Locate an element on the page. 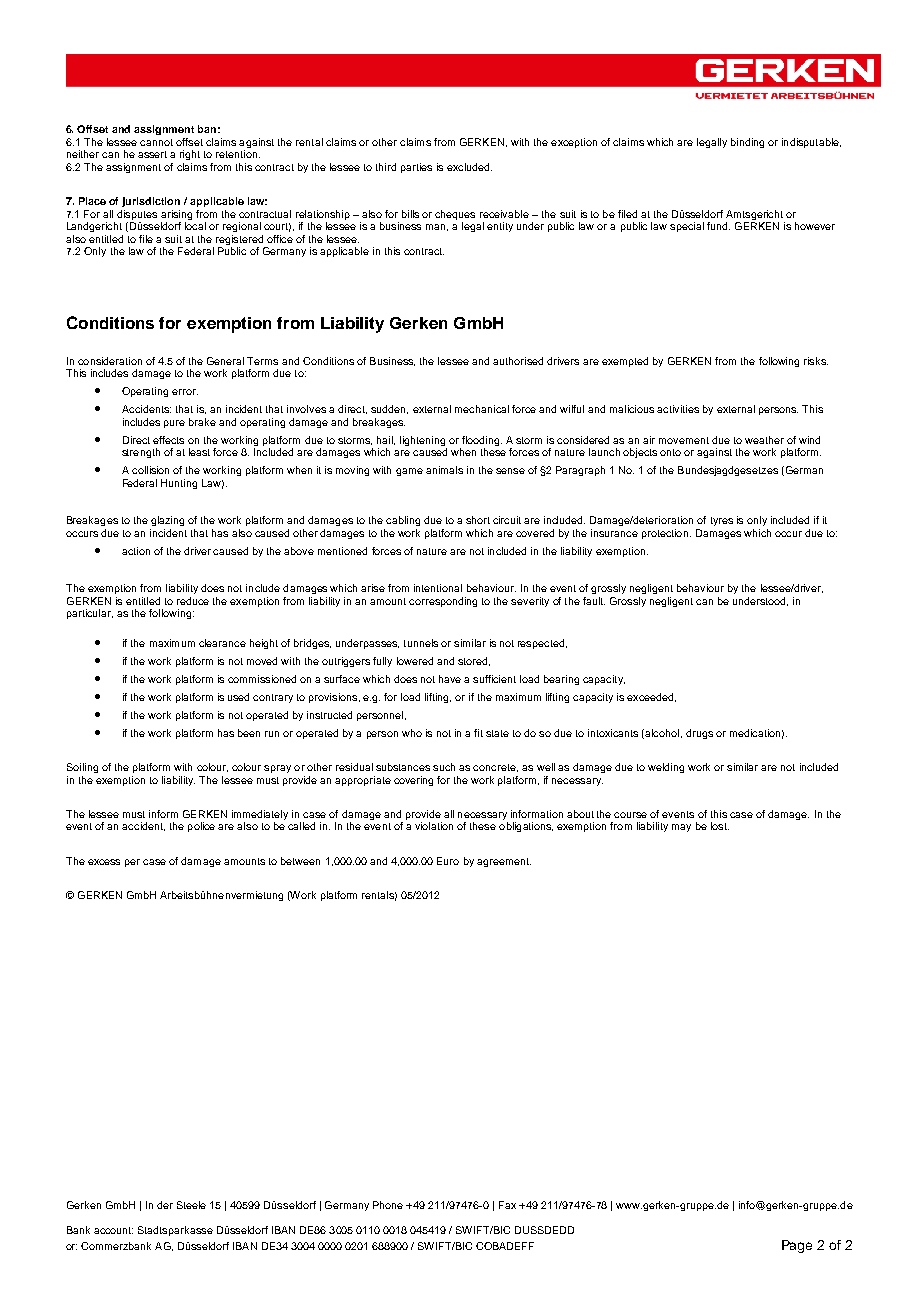  Steele is located at coordinates (191, 1205).
